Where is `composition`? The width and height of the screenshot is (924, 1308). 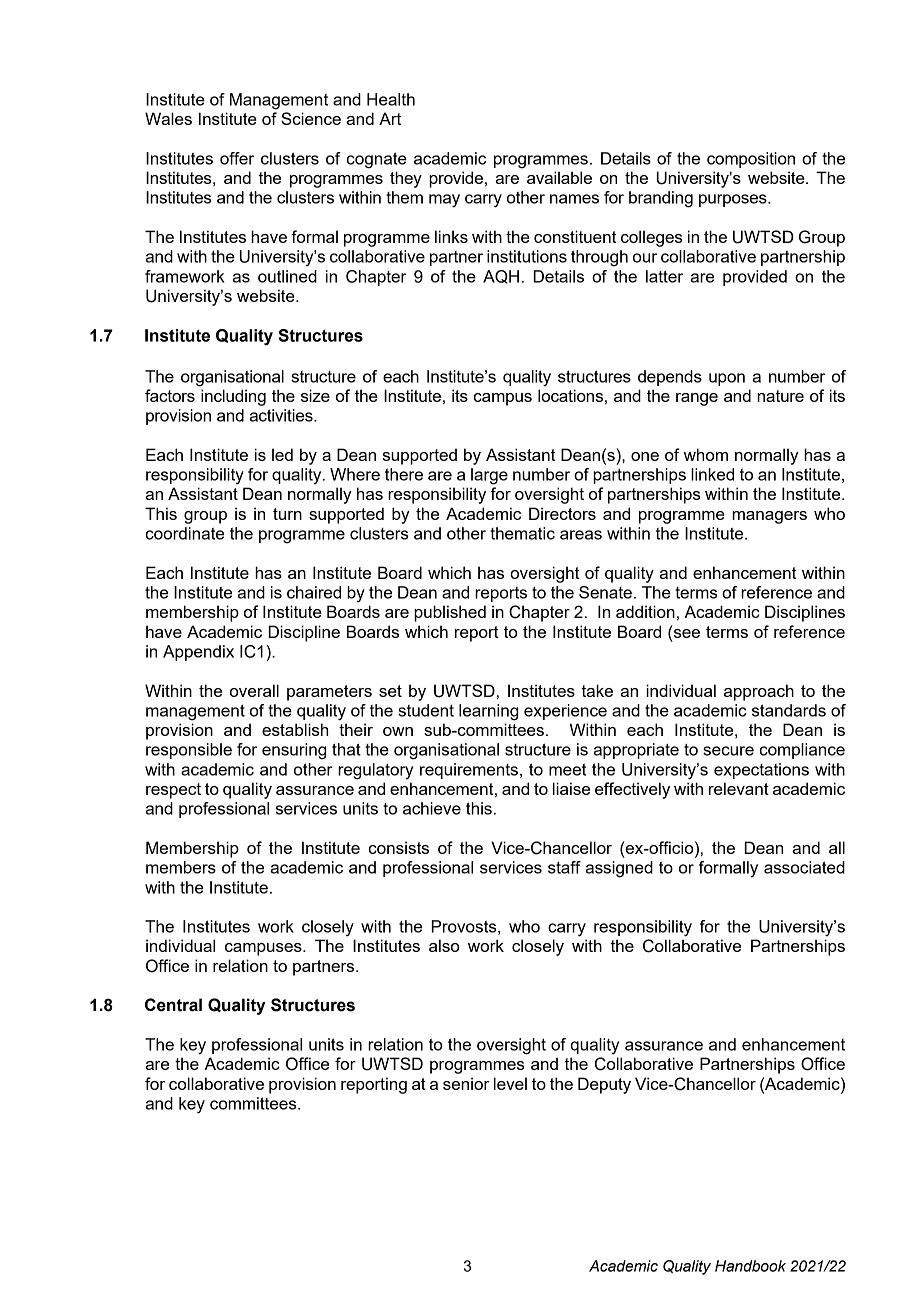 composition is located at coordinates (751, 160).
